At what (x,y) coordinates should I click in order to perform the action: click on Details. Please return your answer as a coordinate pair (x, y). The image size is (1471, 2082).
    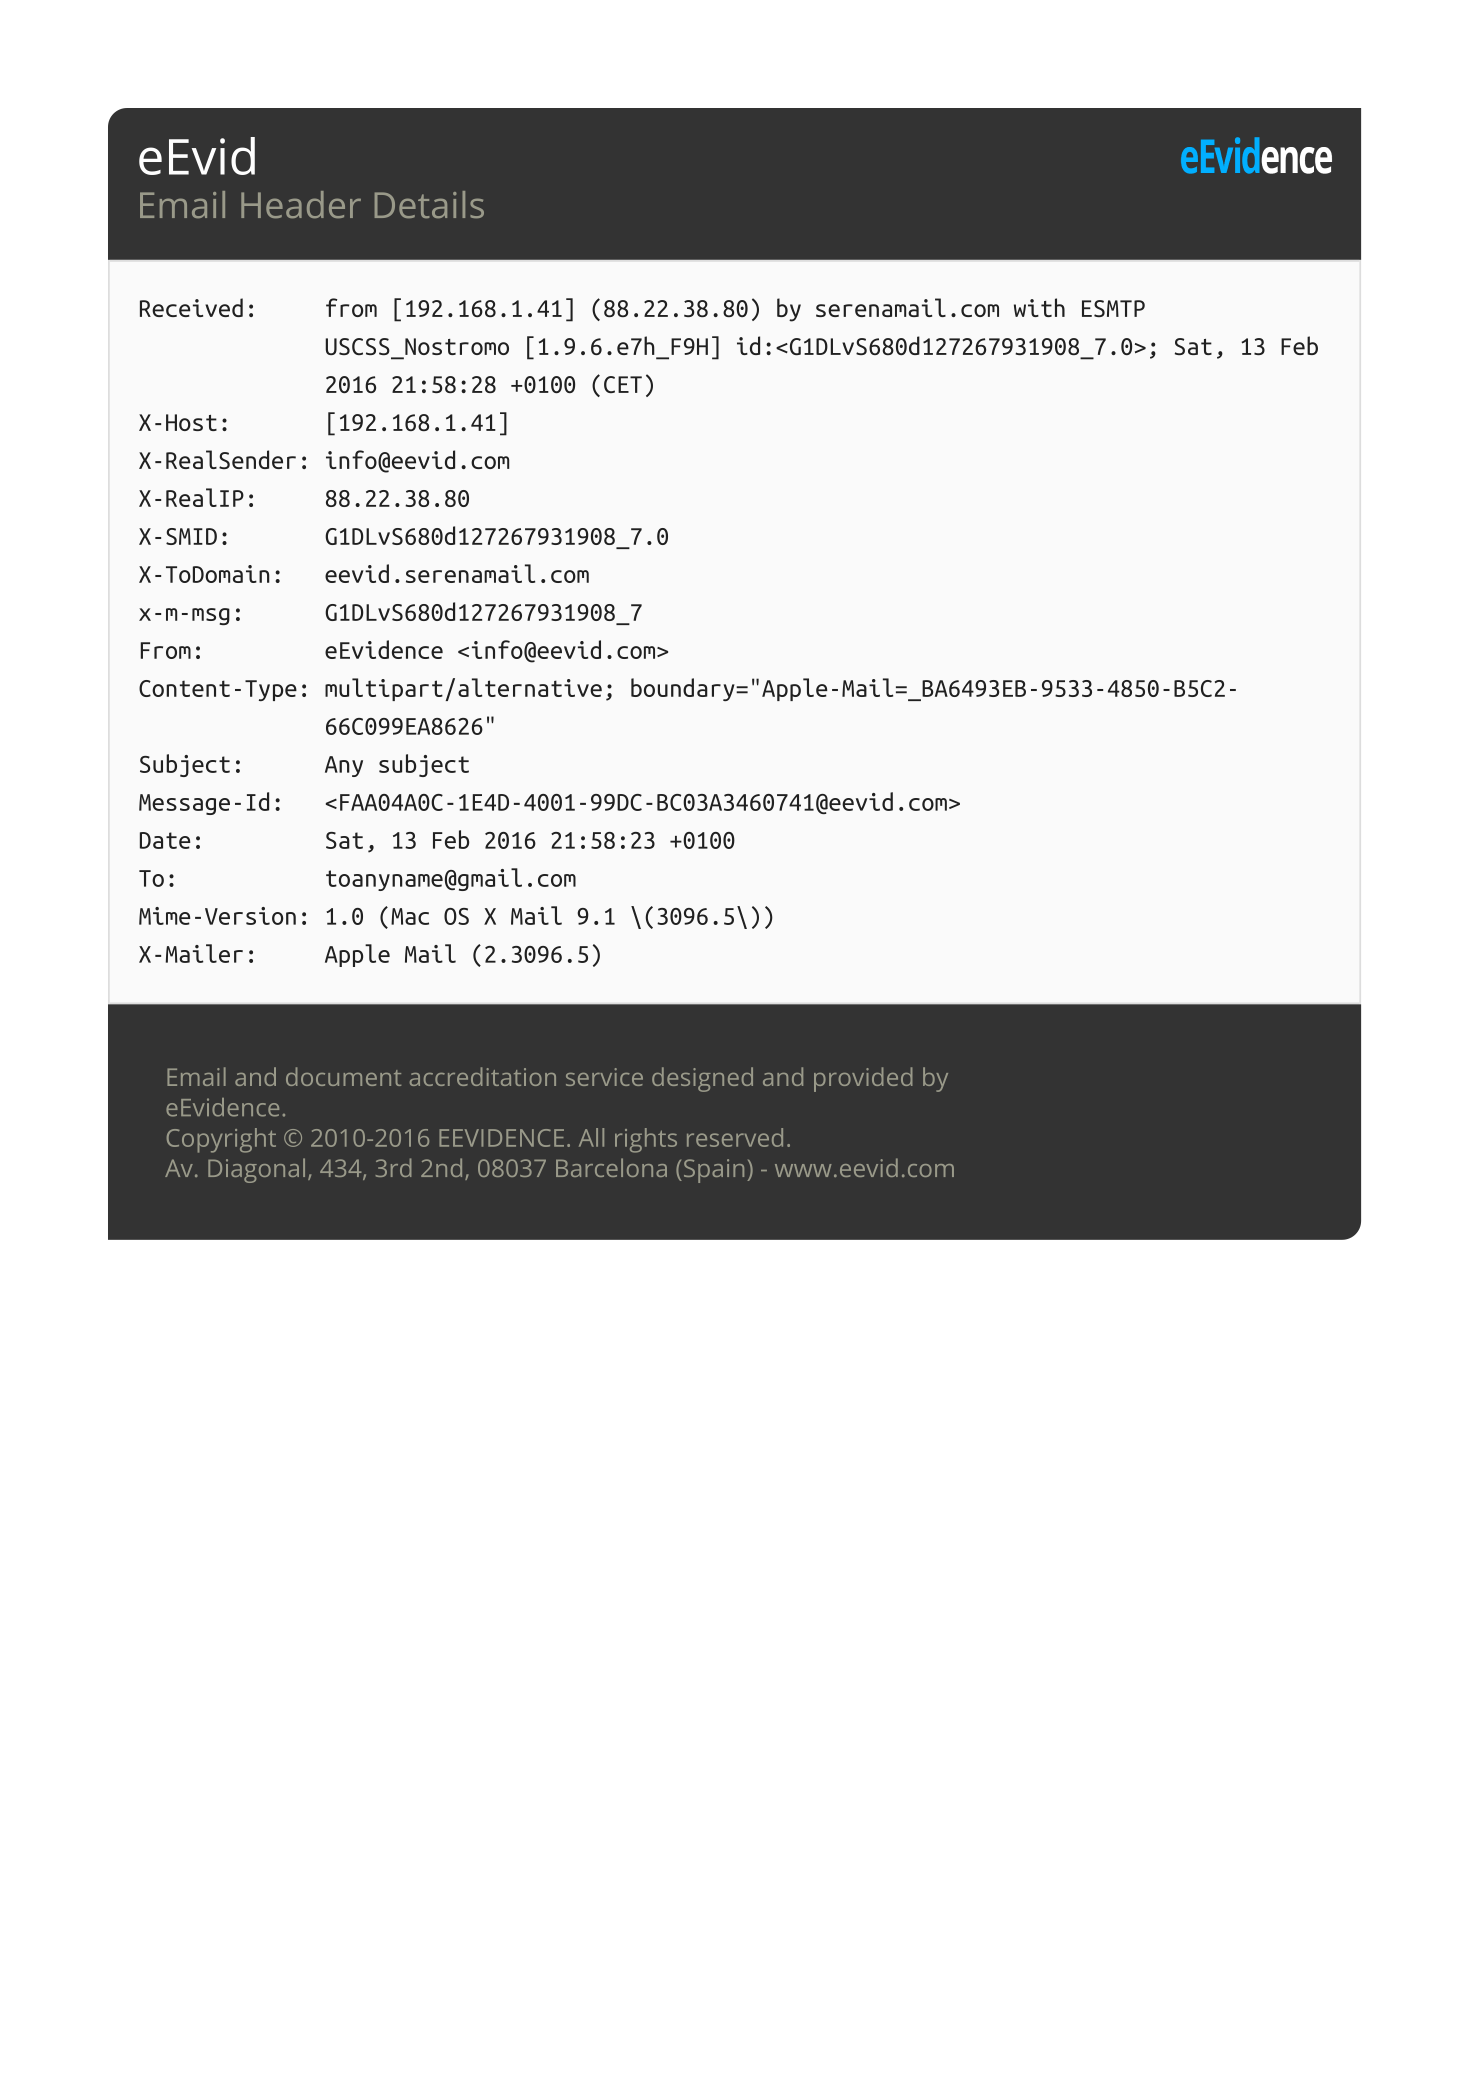
    Looking at the image, I should click on (429, 204).
